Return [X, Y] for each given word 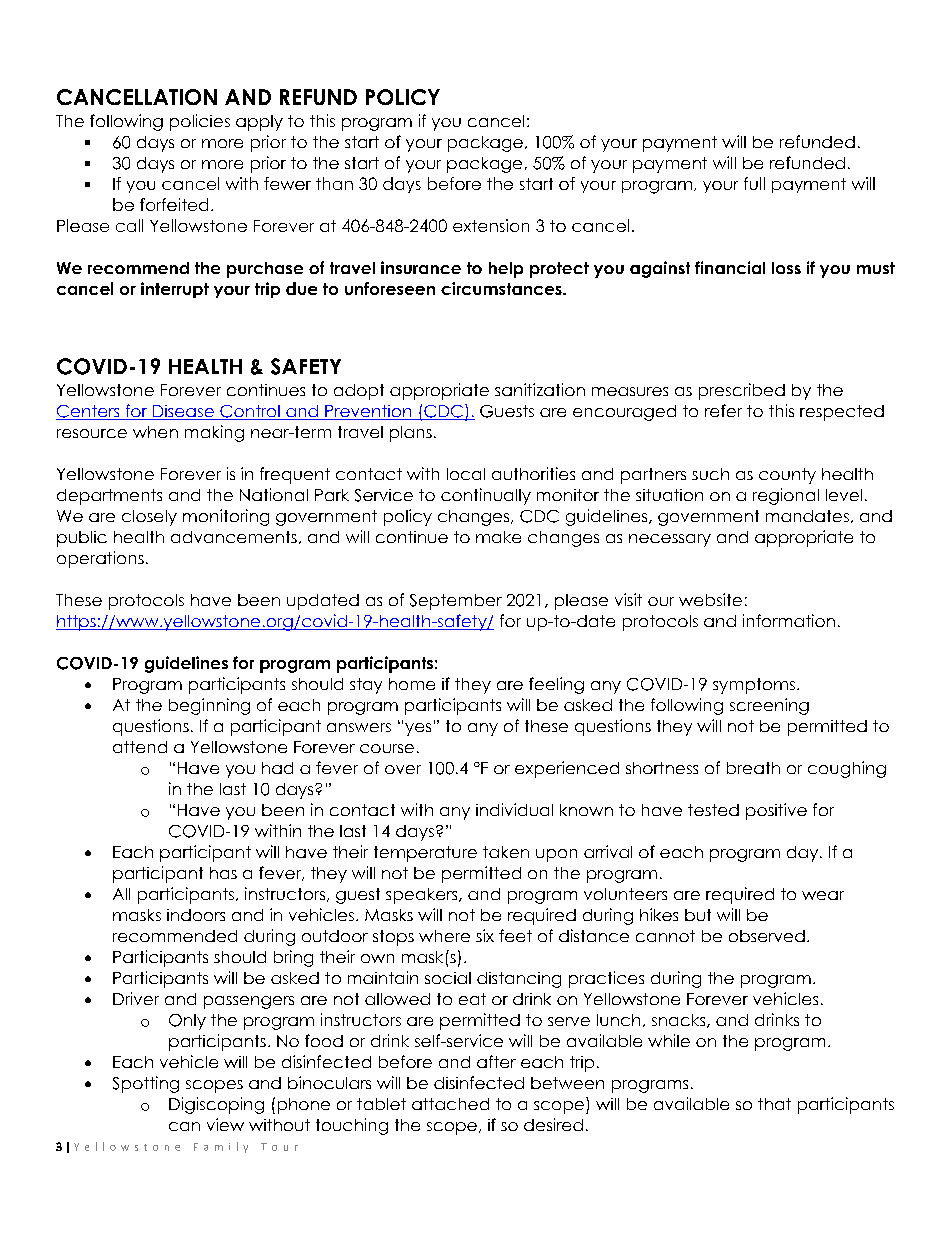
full [754, 183]
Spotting [146, 1084]
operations [100, 559]
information [789, 620]
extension [491, 225]
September [456, 602]
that [774, 1104]
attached [450, 1104]
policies [200, 122]
